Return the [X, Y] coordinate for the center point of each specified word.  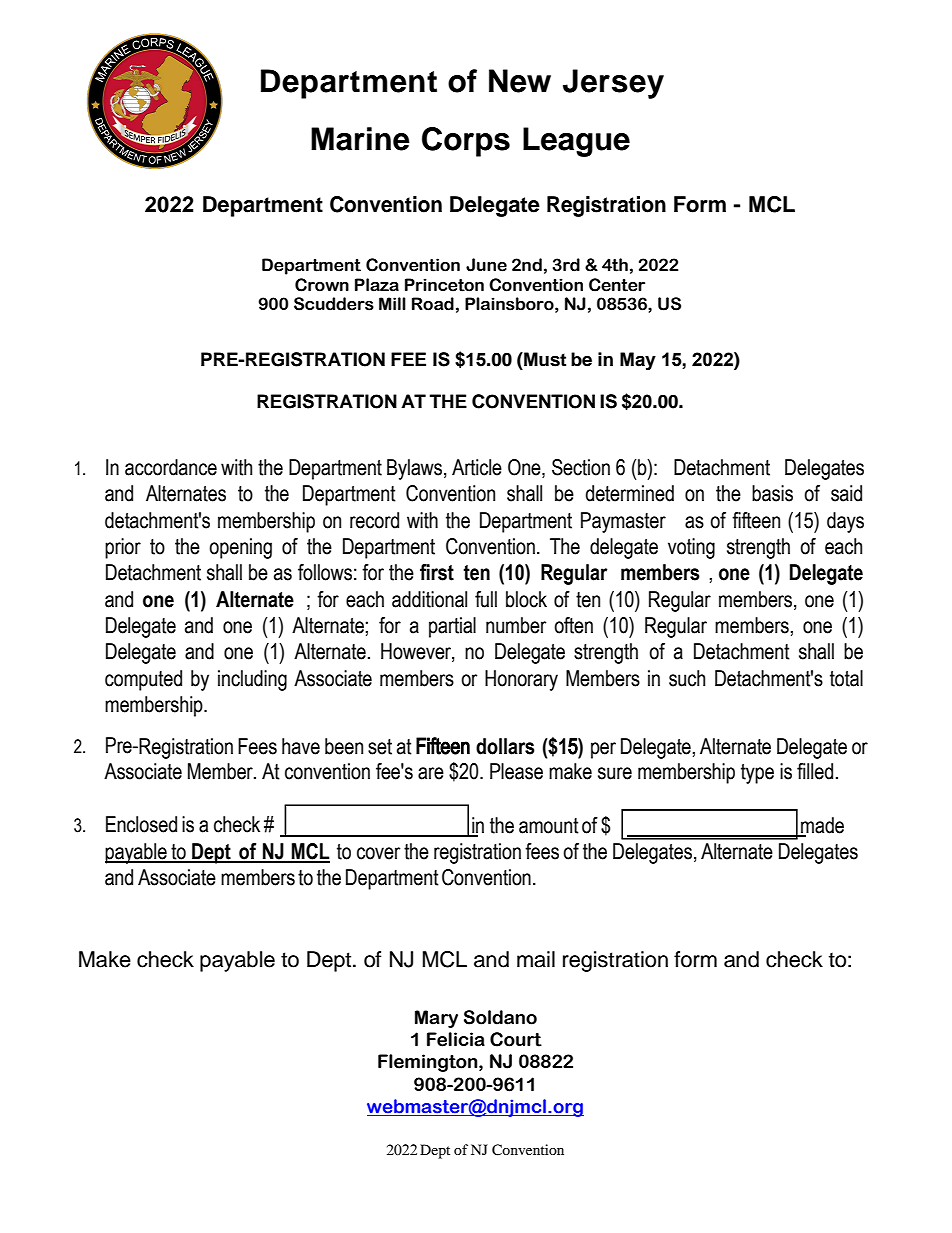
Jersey [613, 84]
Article [477, 467]
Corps [466, 142]
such [687, 678]
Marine [360, 139]
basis [772, 493]
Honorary [521, 680]
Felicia [456, 1039]
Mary [436, 1019]
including [252, 680]
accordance [171, 467]
